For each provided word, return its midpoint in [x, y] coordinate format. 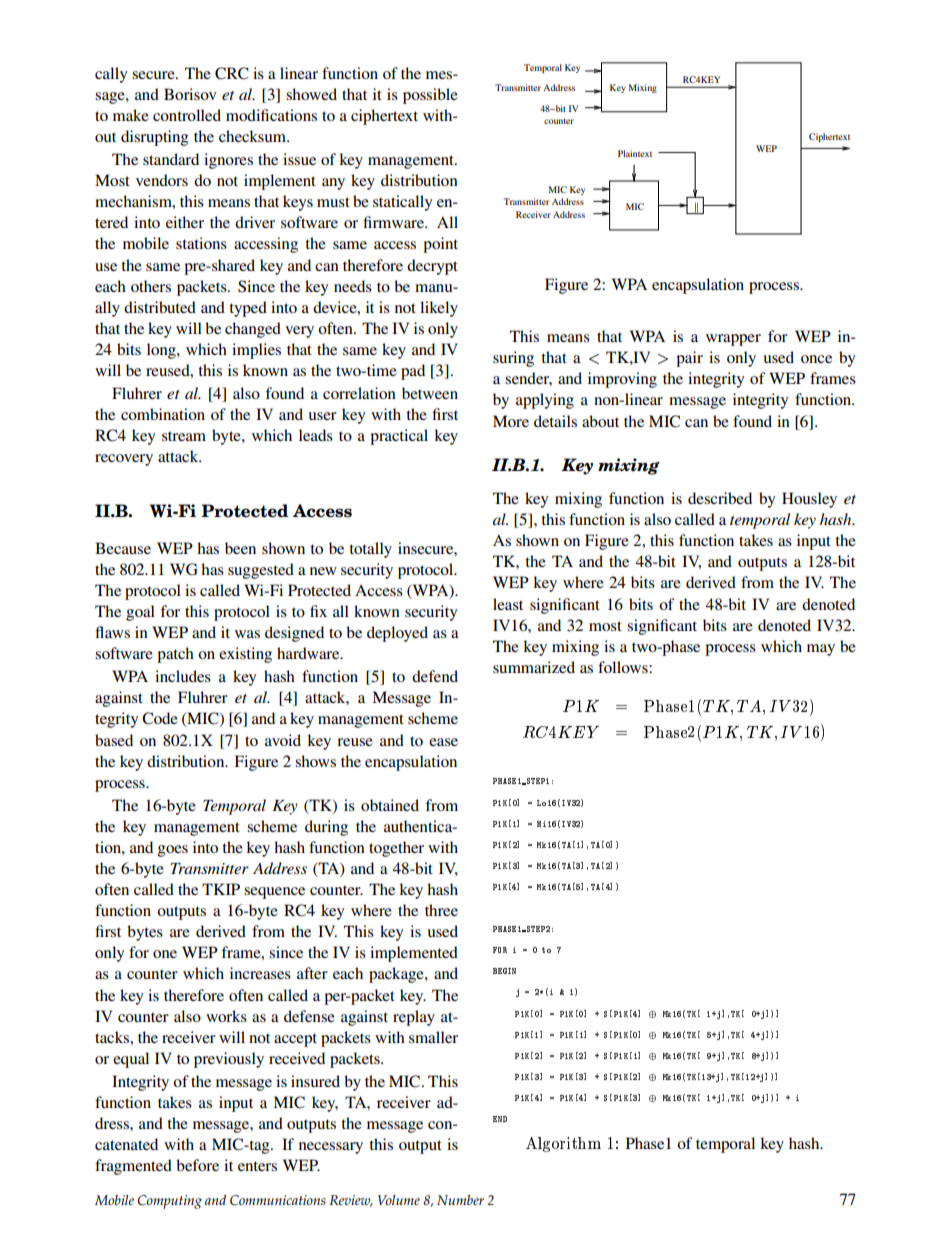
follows [624, 667]
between [430, 393]
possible [430, 96]
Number [460, 1200]
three [441, 910]
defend [435, 676]
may [821, 650]
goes [173, 851]
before [197, 1165]
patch [175, 655]
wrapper [733, 340]
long [162, 351]
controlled [187, 115]
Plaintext [635, 153]
